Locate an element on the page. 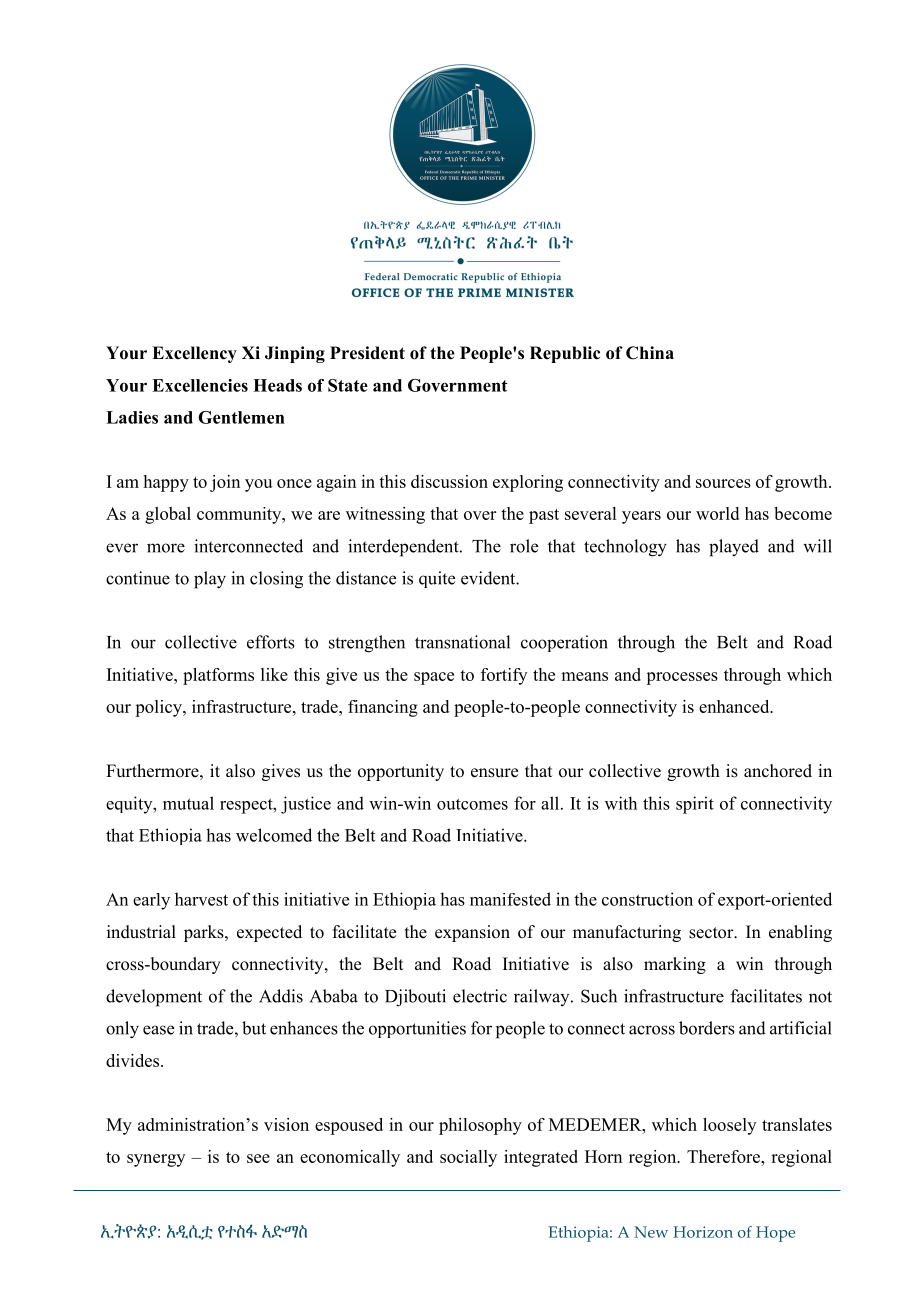 This document has width=924, height=1308. continue is located at coordinates (138, 578).
